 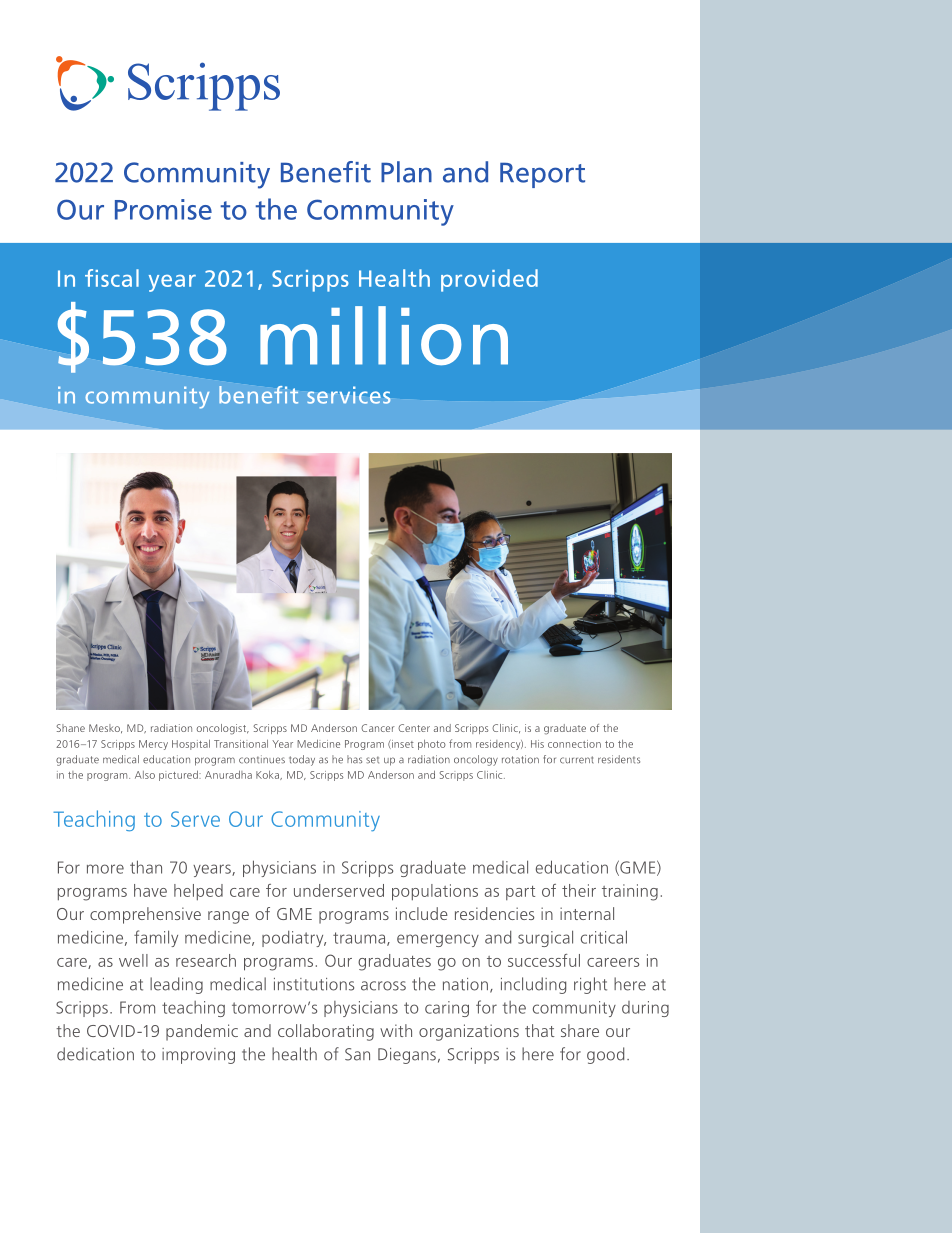 I want to click on dedication, so click(x=95, y=1054).
